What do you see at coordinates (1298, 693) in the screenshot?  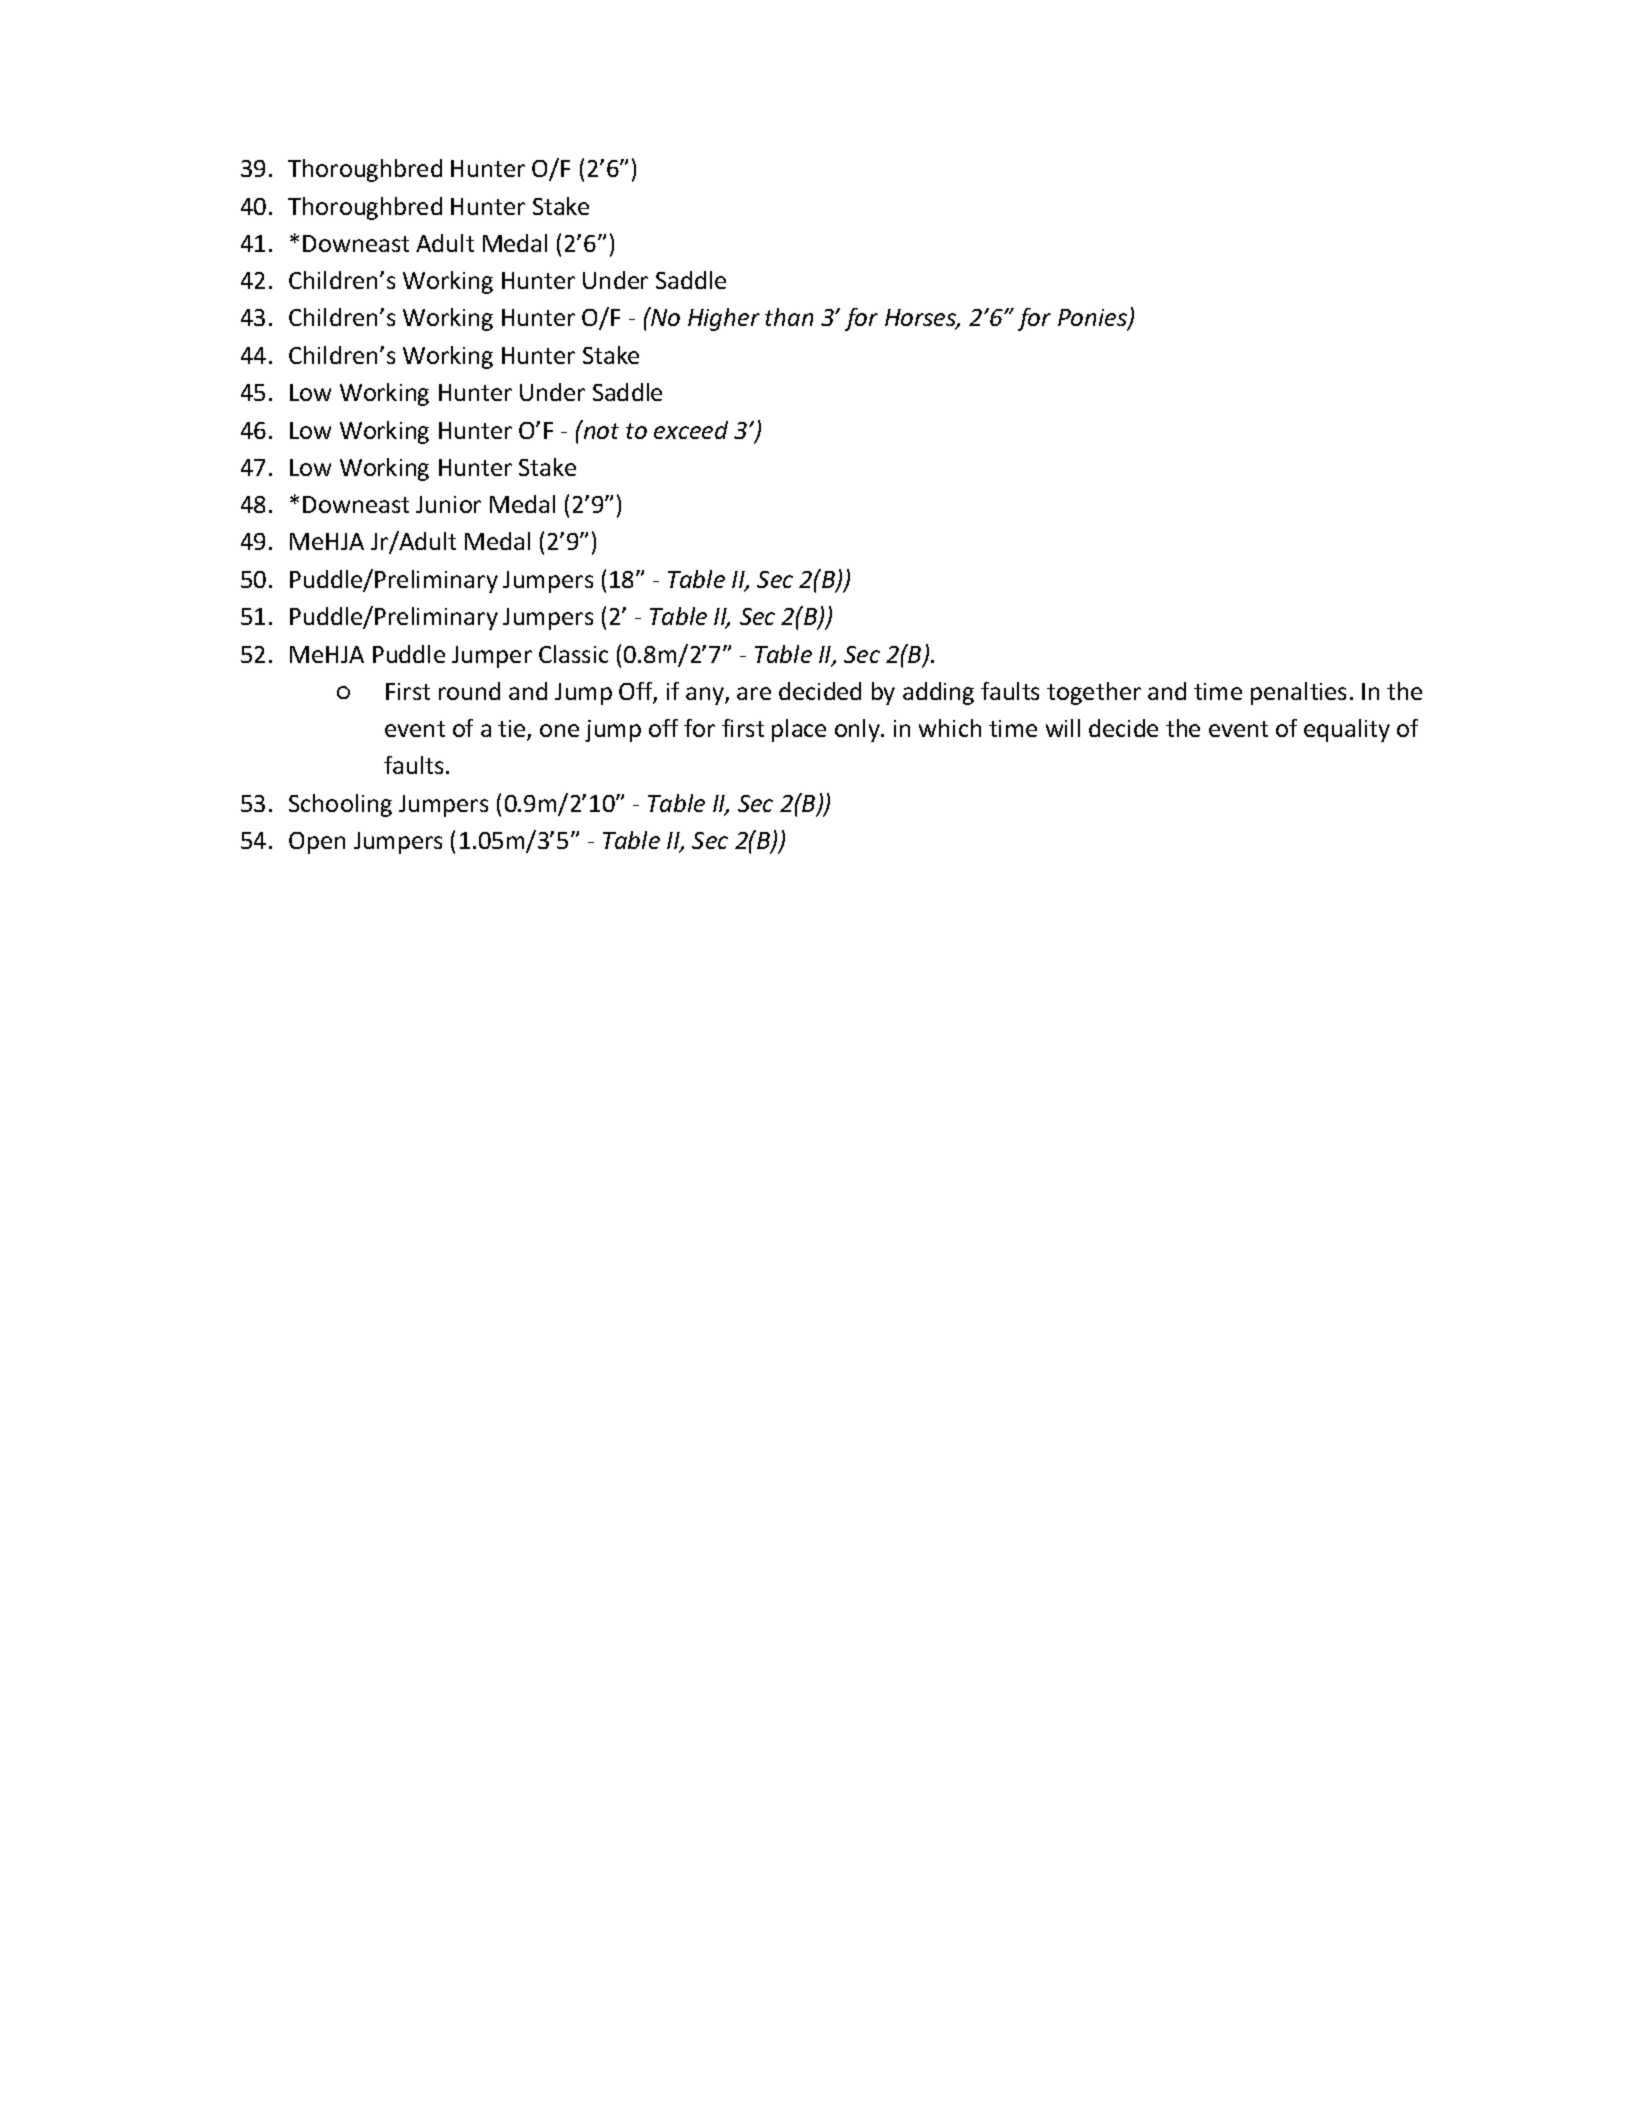 I see `penalties` at bounding box center [1298, 693].
